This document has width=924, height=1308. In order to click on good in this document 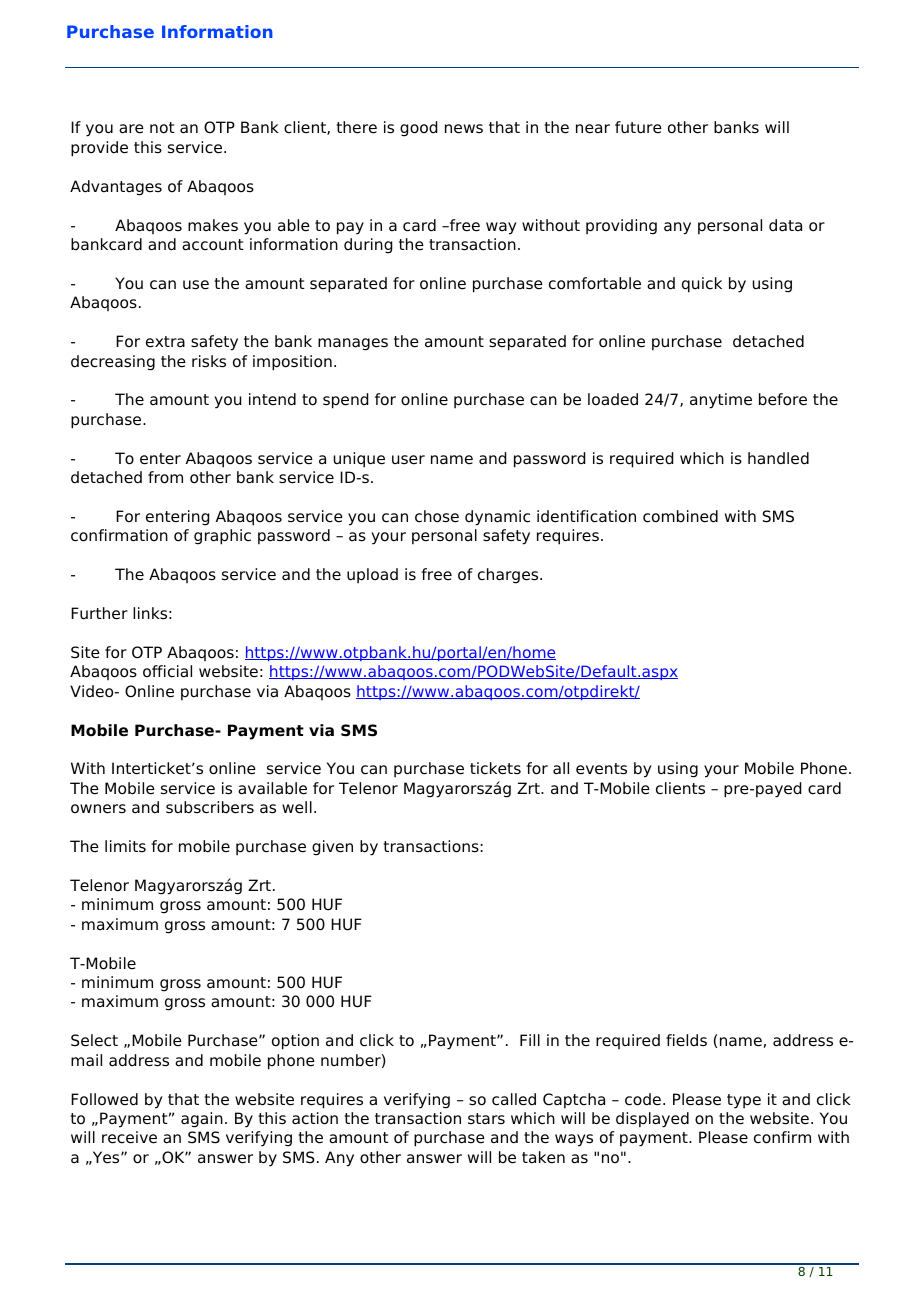, I will do `click(418, 129)`.
